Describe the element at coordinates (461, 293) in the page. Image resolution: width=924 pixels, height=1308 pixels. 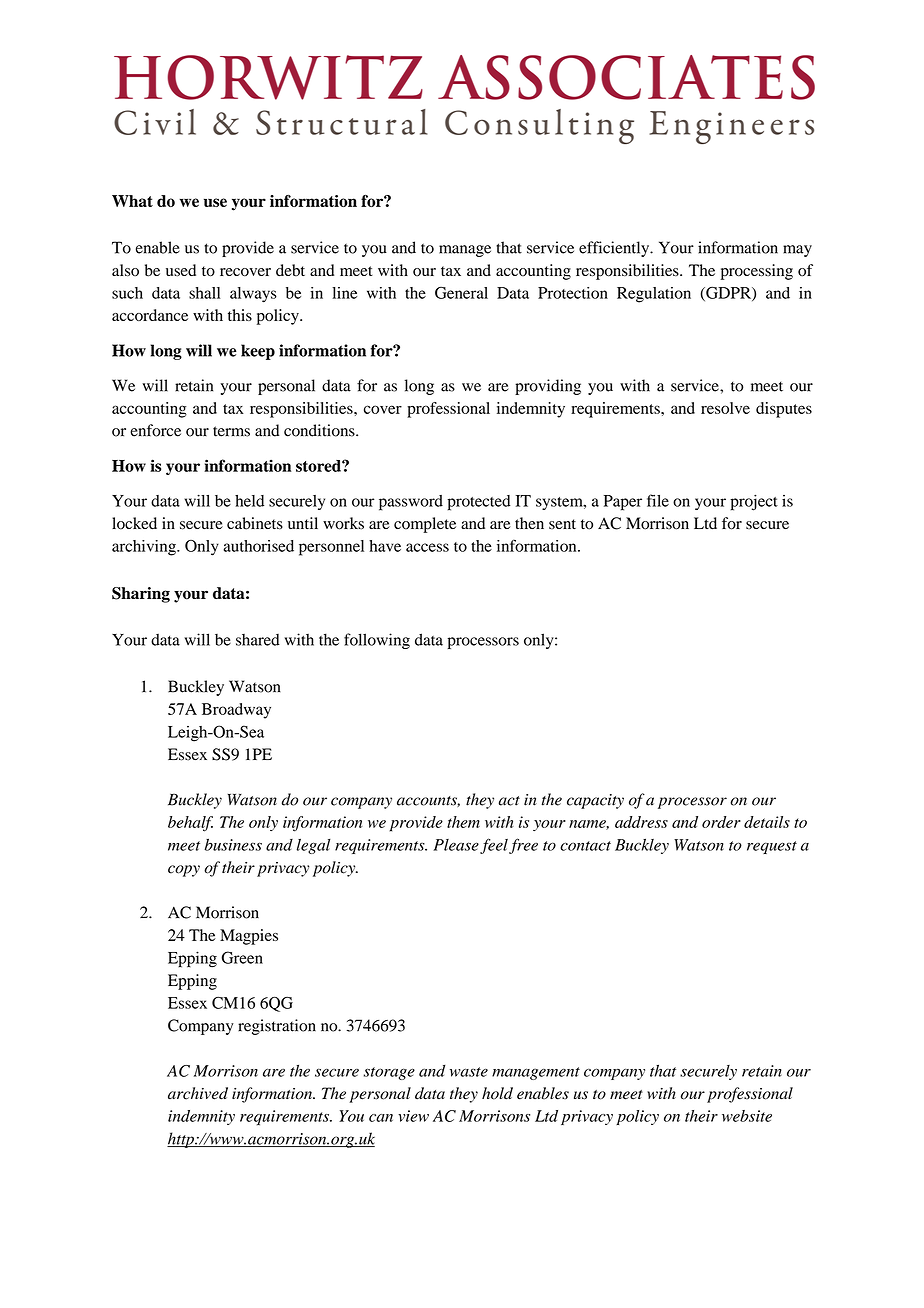
I see `General` at that location.
